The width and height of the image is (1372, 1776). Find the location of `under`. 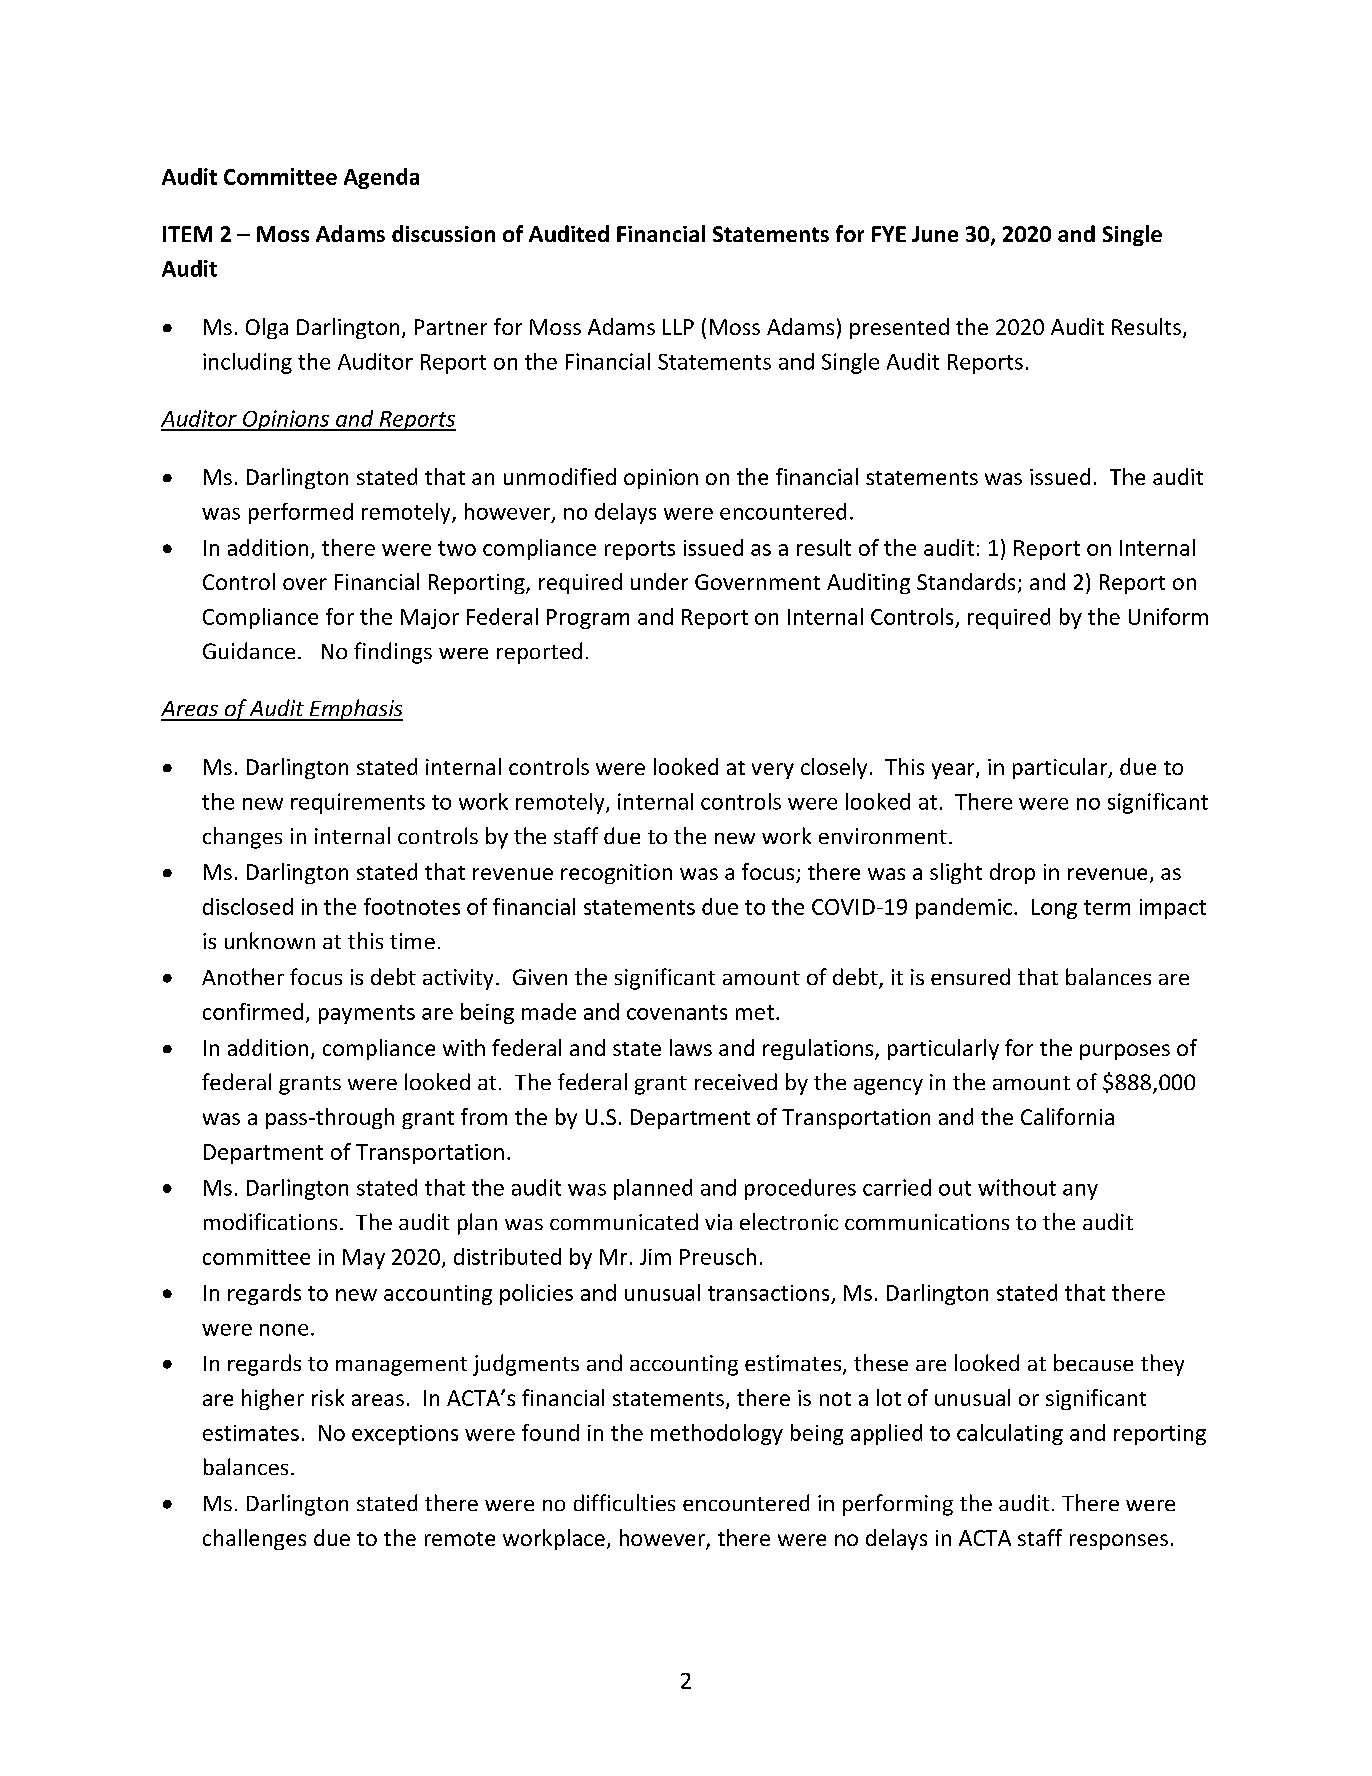

under is located at coordinates (659, 581).
